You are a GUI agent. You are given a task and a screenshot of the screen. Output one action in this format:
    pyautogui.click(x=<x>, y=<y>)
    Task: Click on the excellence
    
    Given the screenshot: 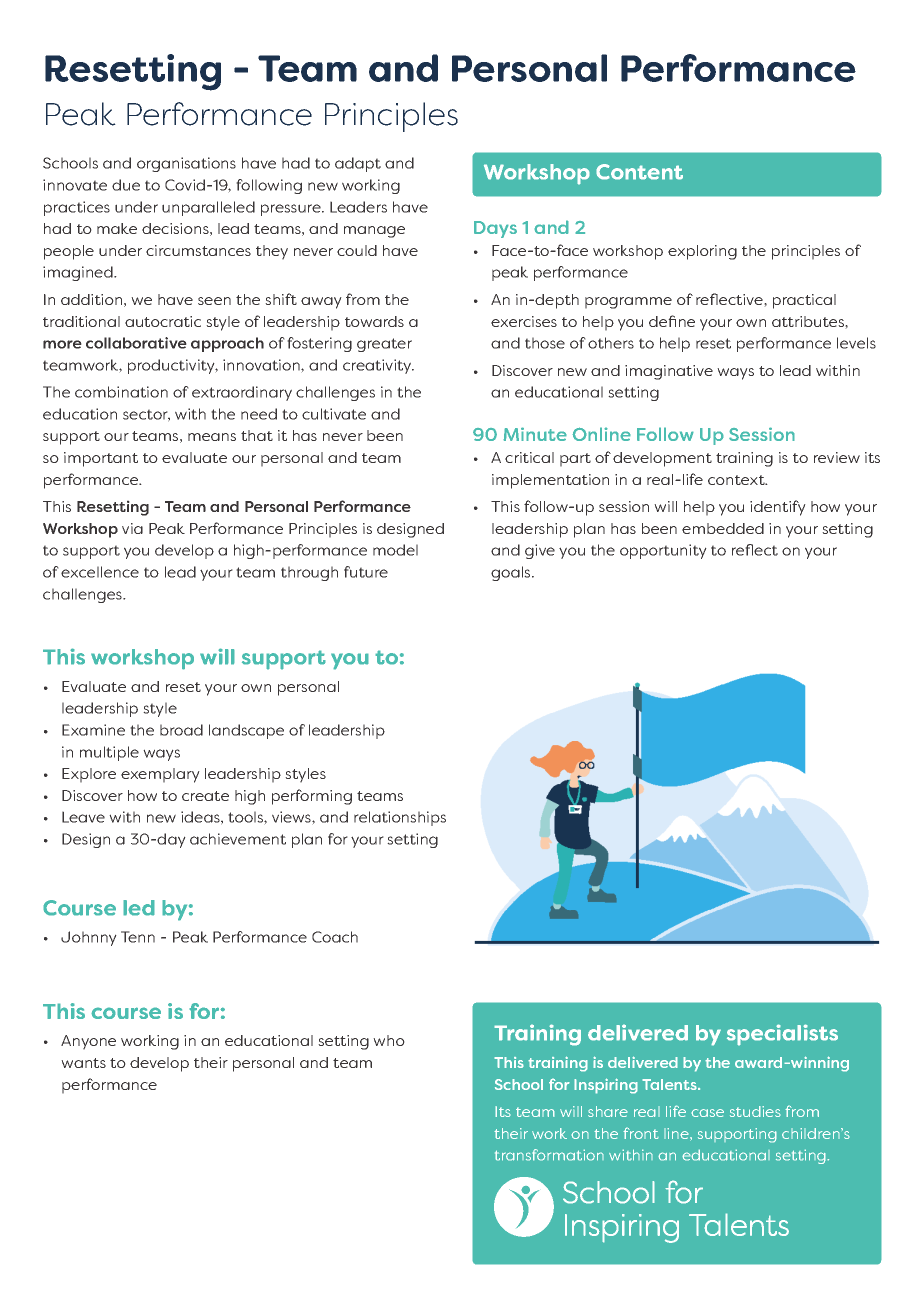 What is the action you would take?
    pyautogui.click(x=100, y=572)
